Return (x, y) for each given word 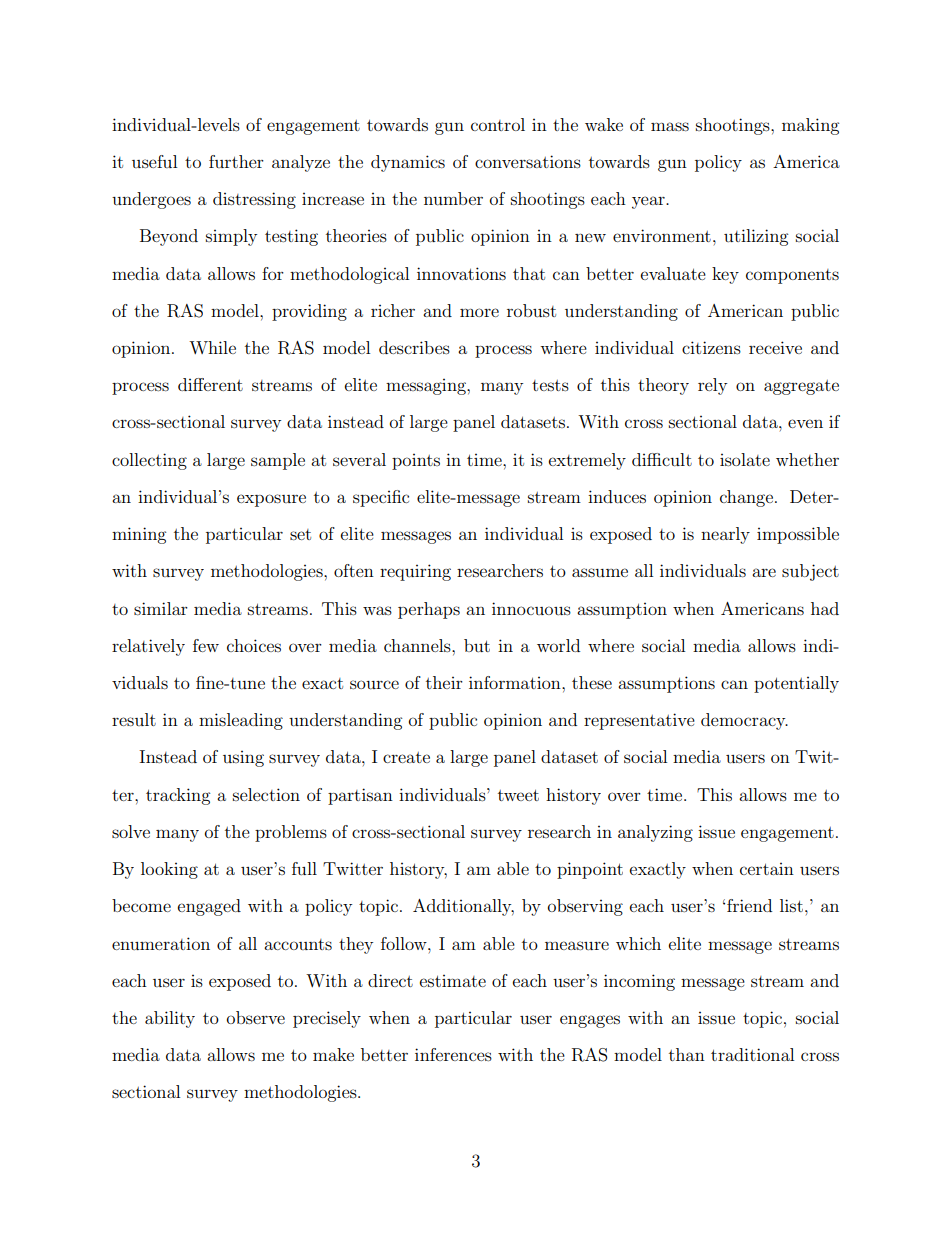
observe (256, 1017)
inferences (453, 1054)
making (810, 126)
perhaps (429, 610)
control (498, 124)
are (764, 572)
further (236, 161)
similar (161, 608)
